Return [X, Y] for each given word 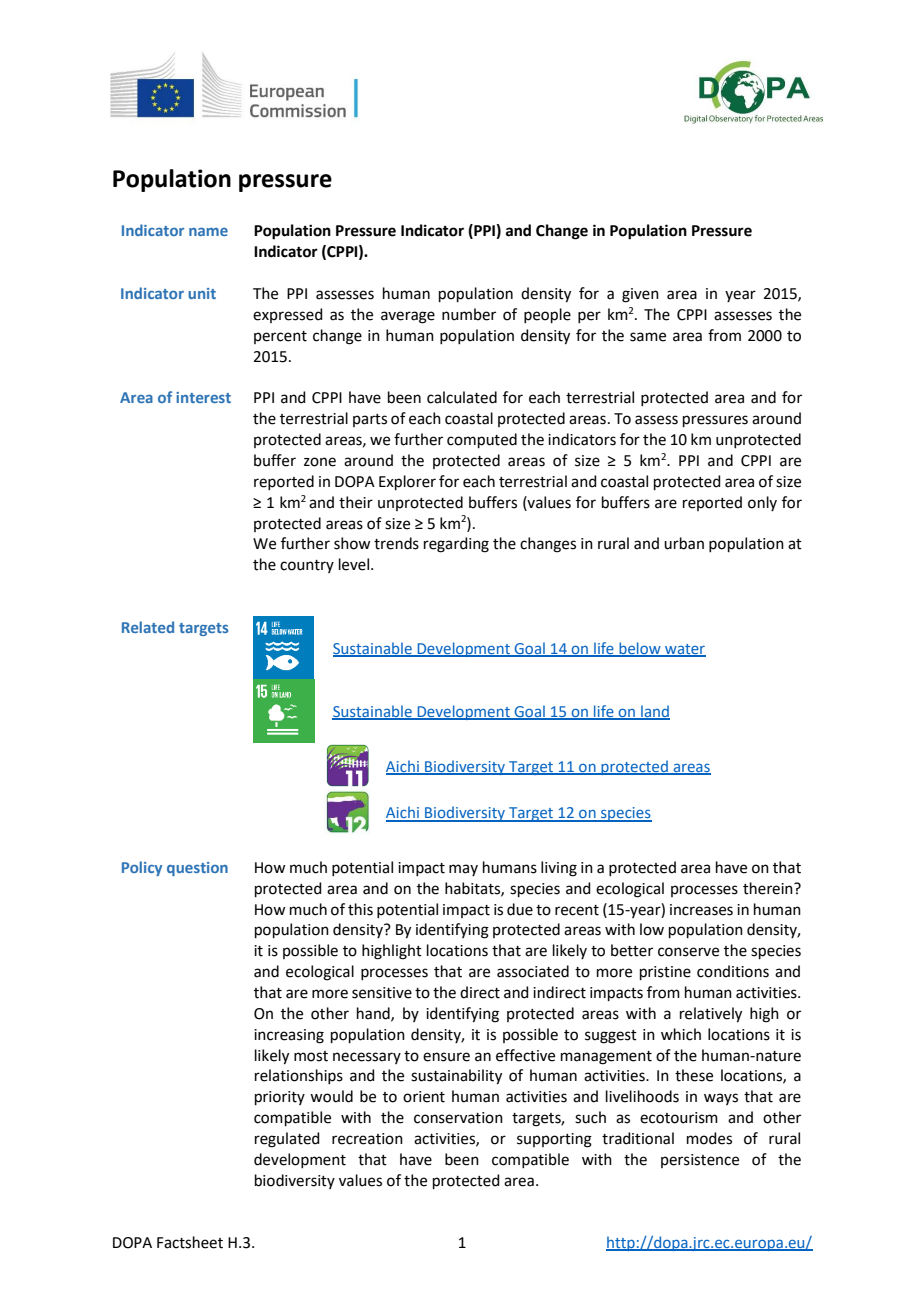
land [654, 712]
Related [148, 627]
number [469, 314]
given [640, 295]
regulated [287, 1140]
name [208, 232]
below [640, 649]
